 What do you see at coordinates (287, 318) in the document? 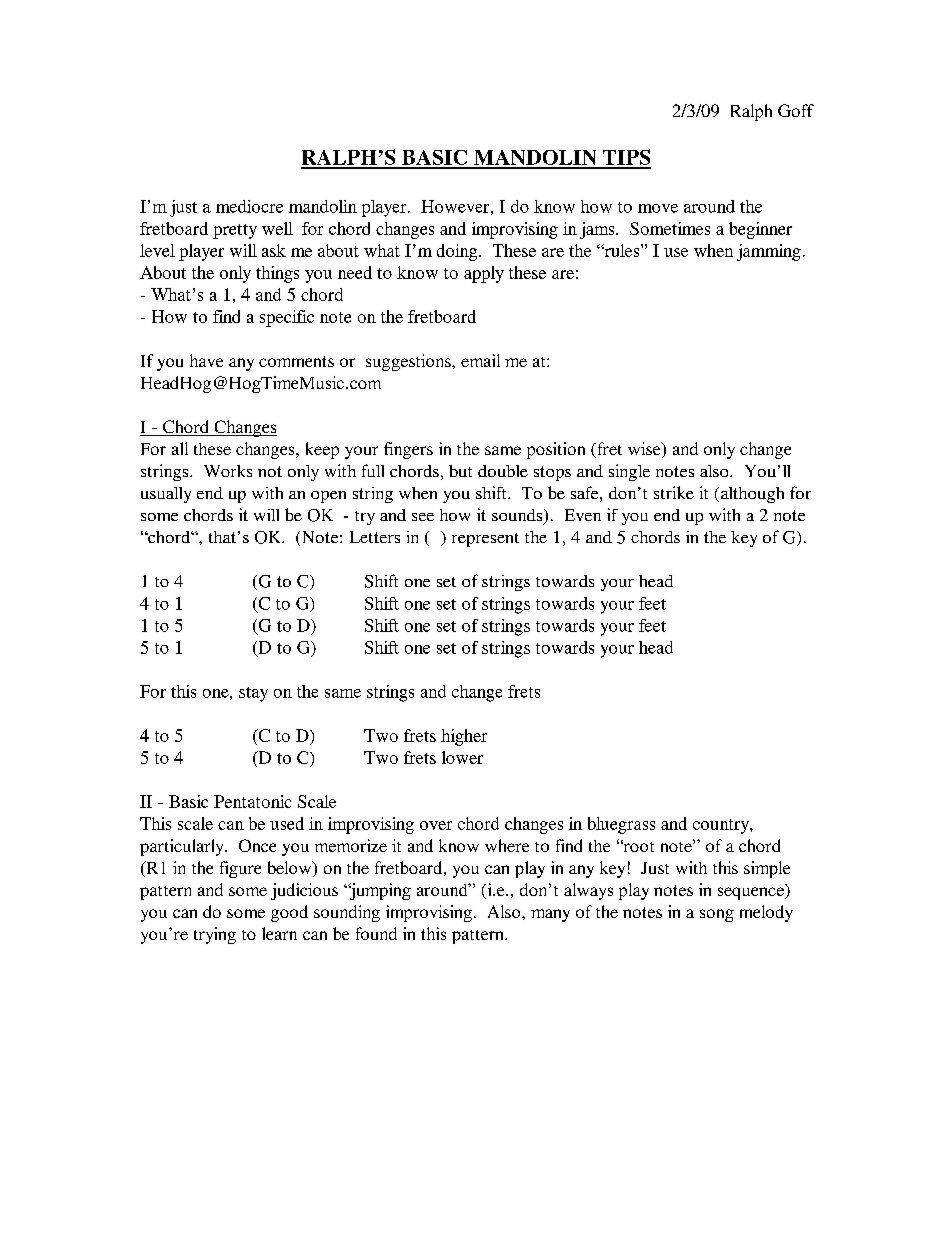
I see `specific` at bounding box center [287, 318].
